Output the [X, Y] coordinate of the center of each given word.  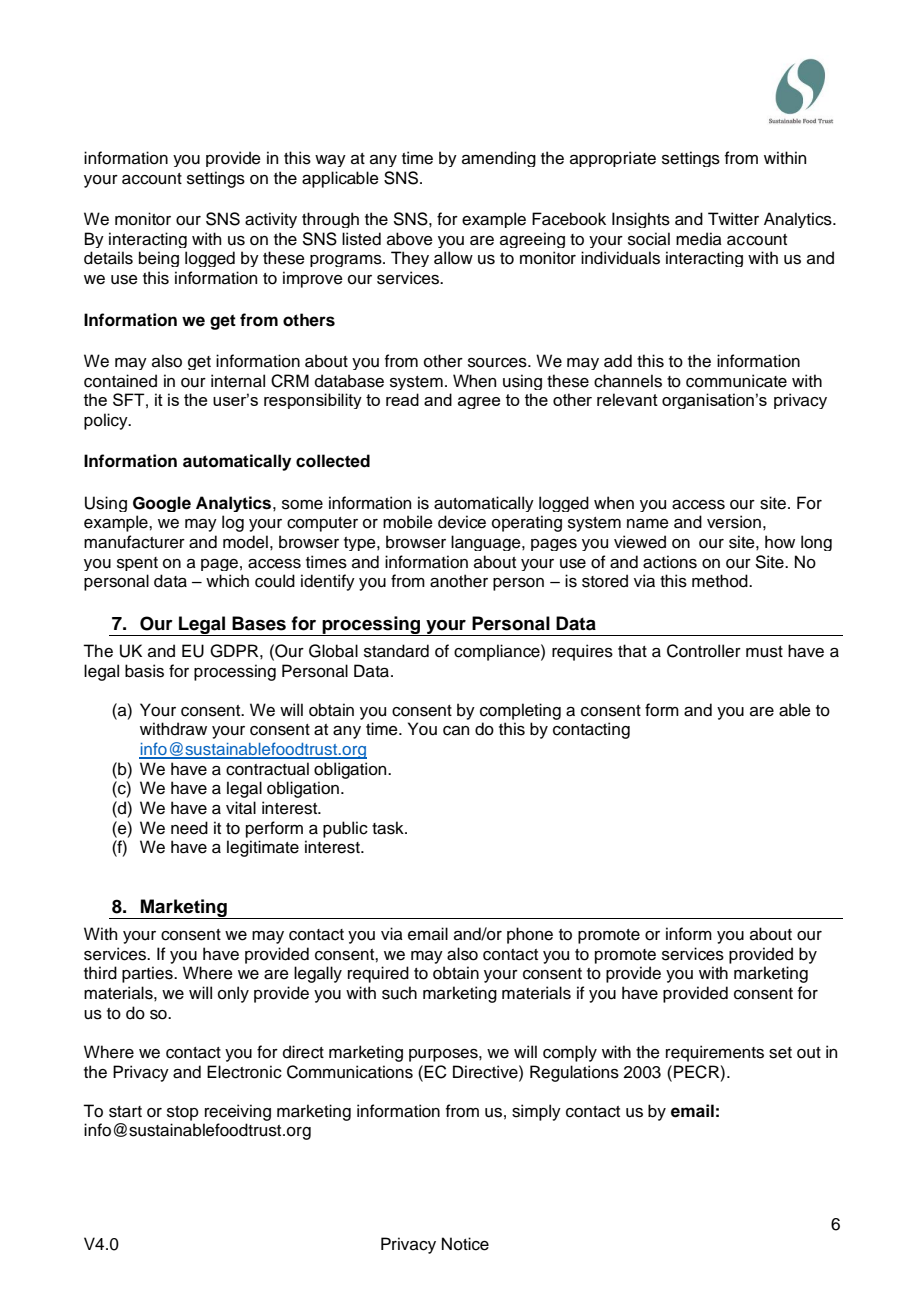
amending [499, 159]
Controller [704, 651]
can [456, 731]
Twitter [733, 219]
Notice [465, 1244]
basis [144, 671]
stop [183, 1113]
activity [271, 220]
